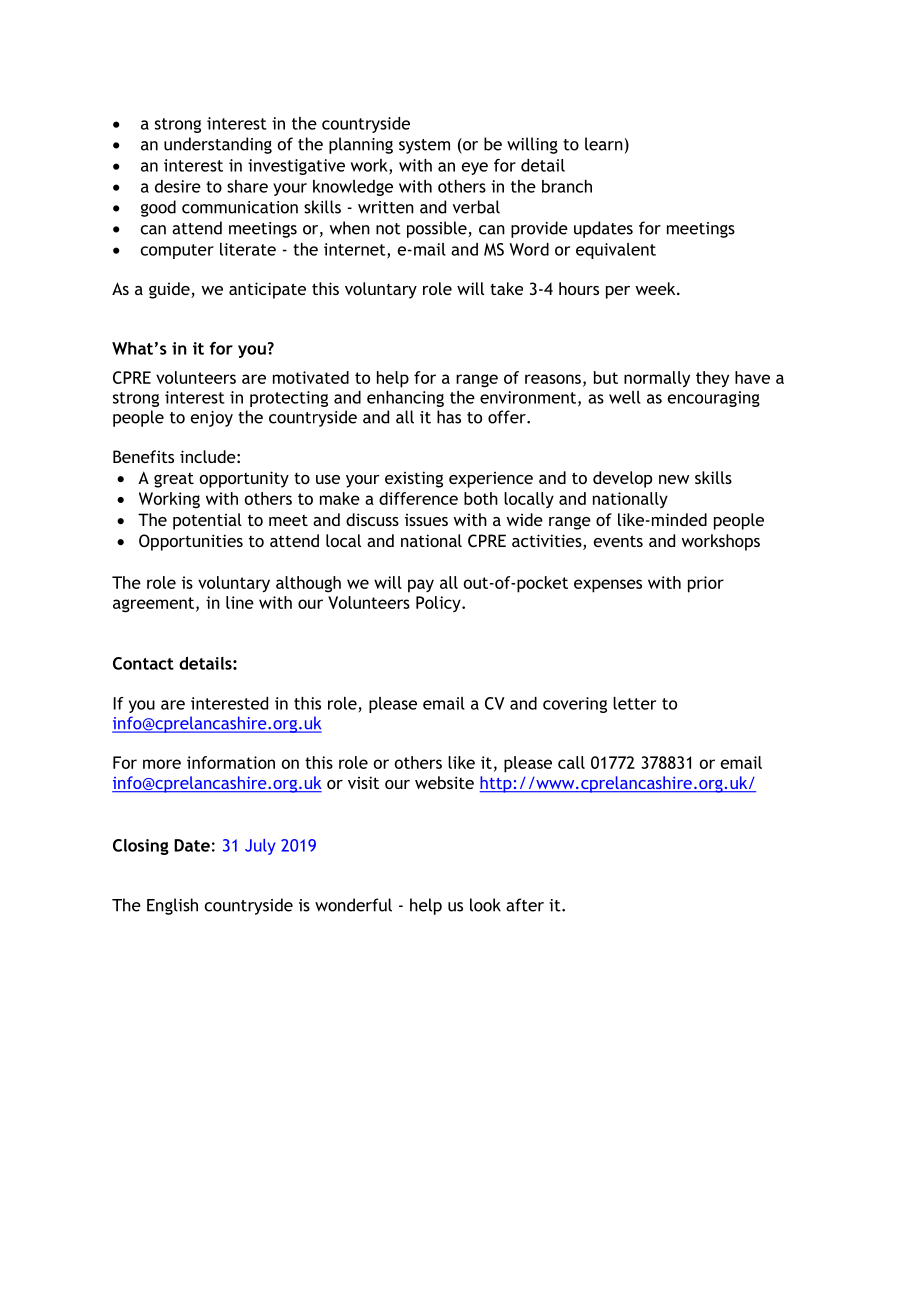 This screenshot has height=1308, width=924. Describe the element at coordinates (405, 399) in the screenshot. I see `enhancing` at that location.
